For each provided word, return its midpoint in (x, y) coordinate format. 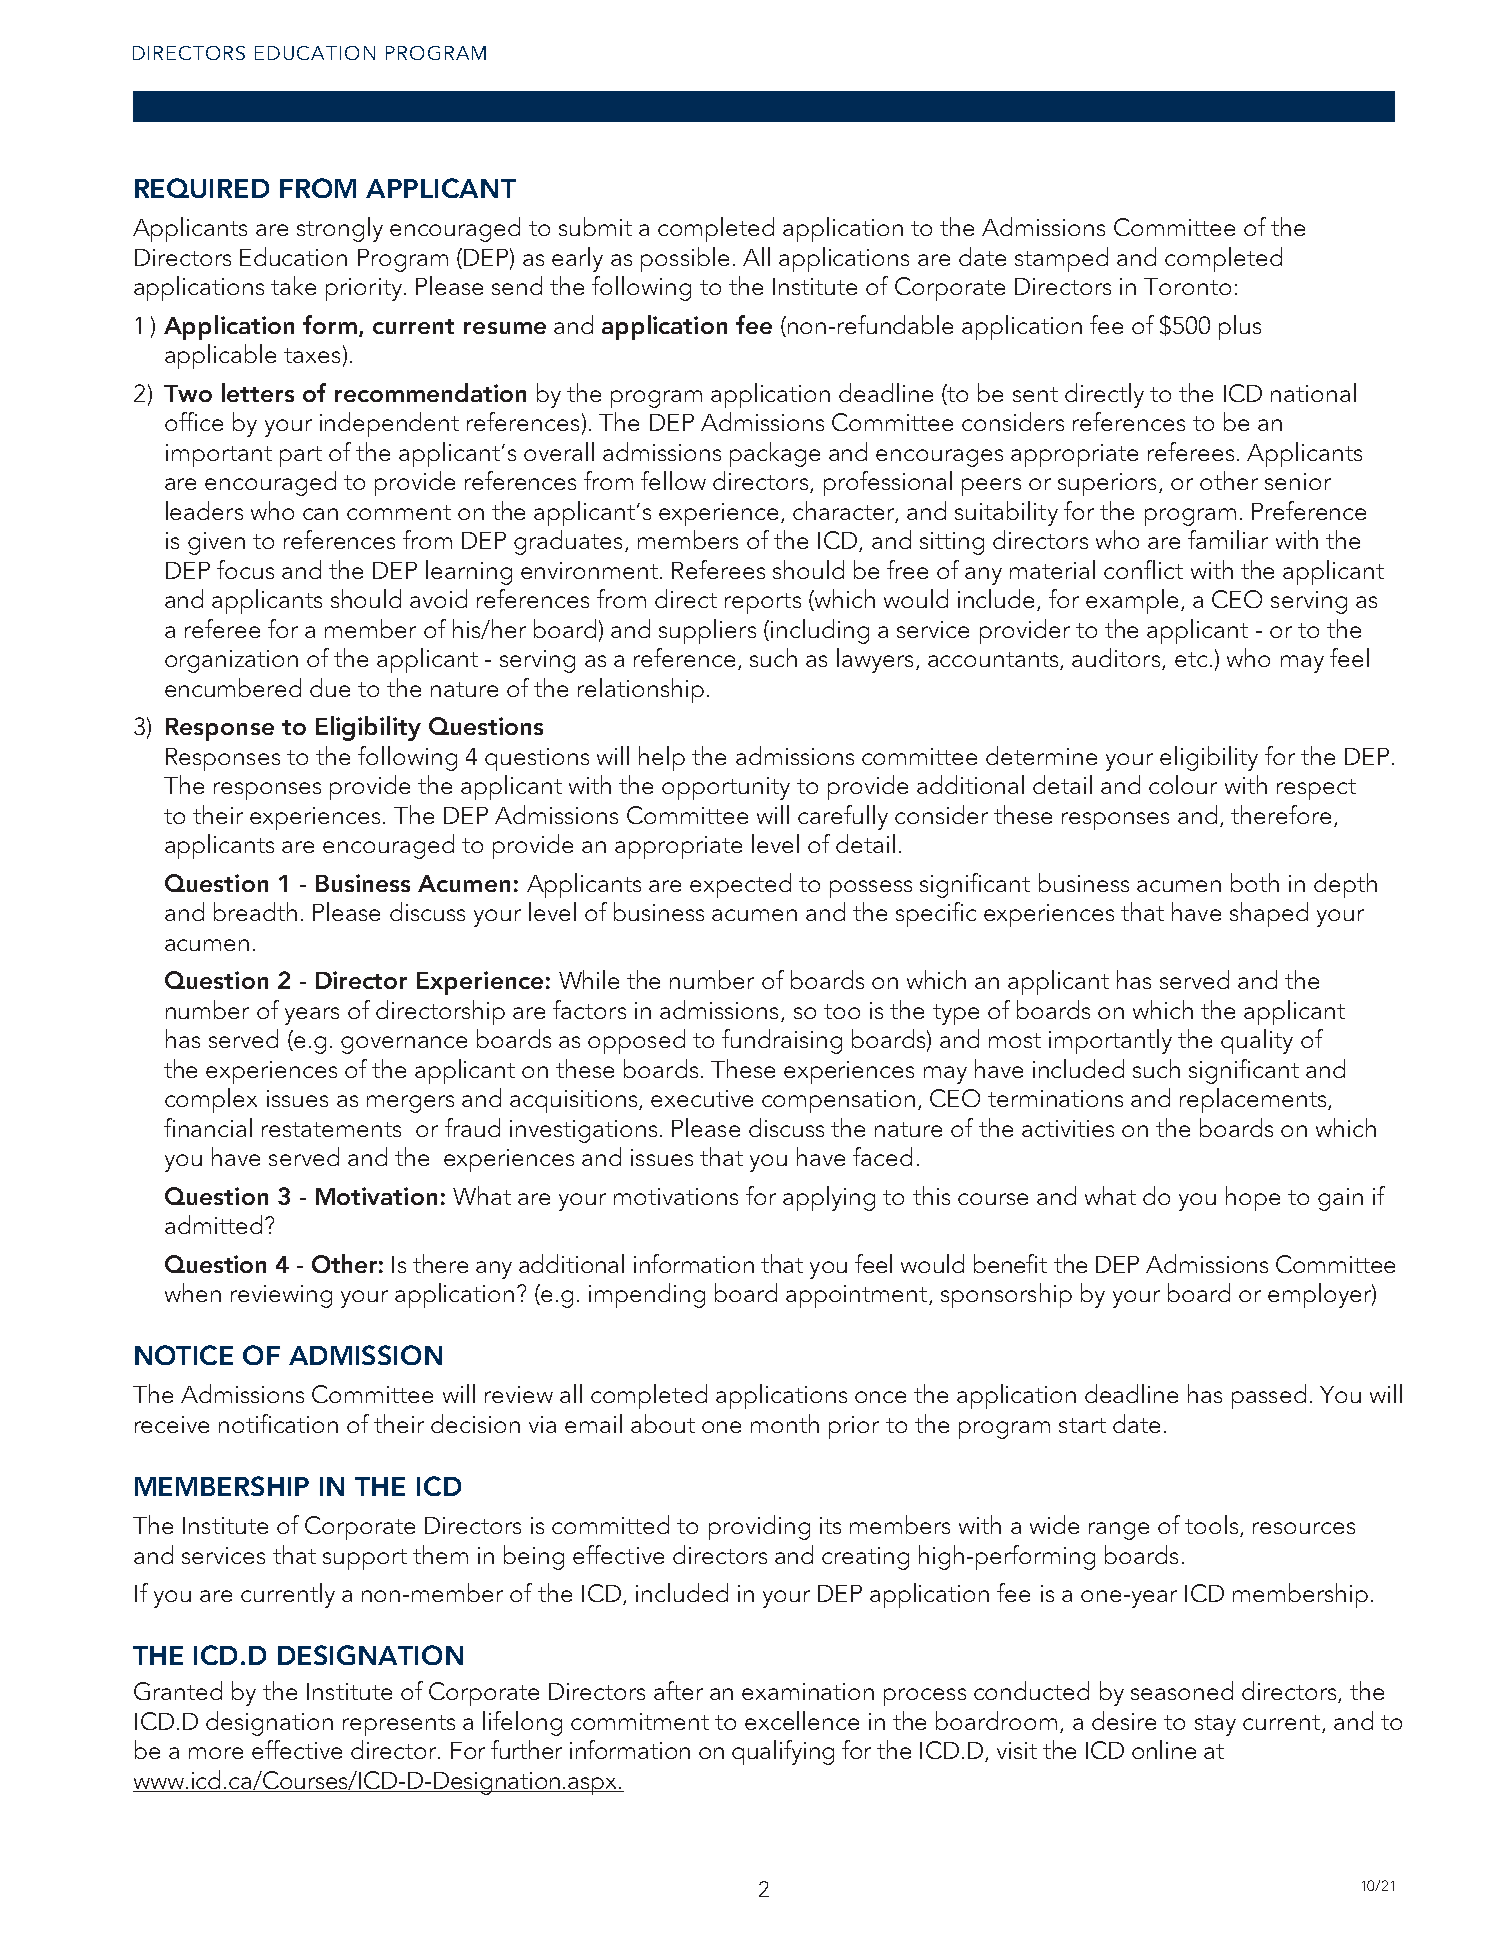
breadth (255, 911)
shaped (1269, 914)
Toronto (1187, 286)
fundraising (782, 1041)
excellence (802, 1720)
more (216, 1753)
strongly (340, 229)
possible (685, 259)
